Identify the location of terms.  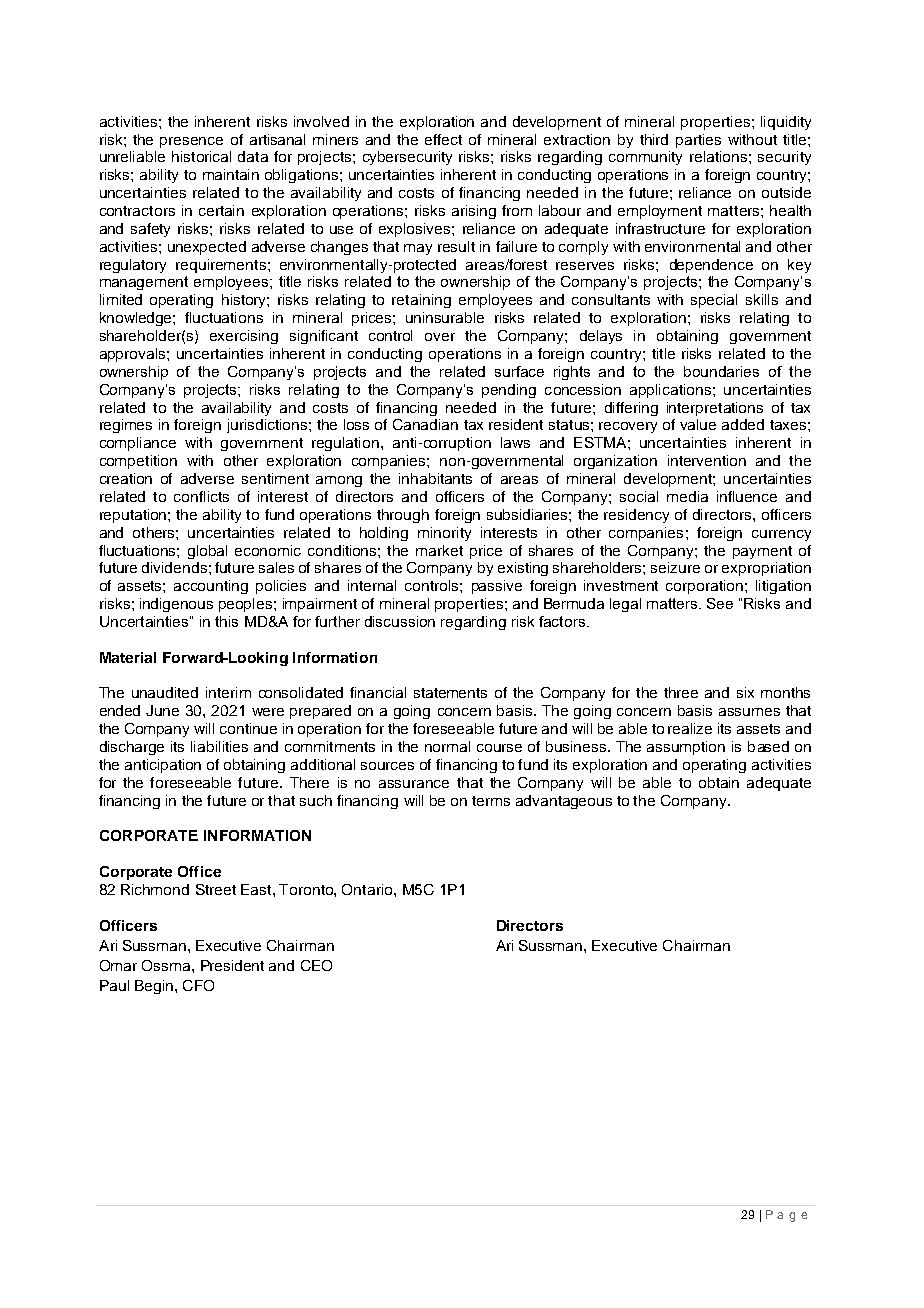
(491, 801).
